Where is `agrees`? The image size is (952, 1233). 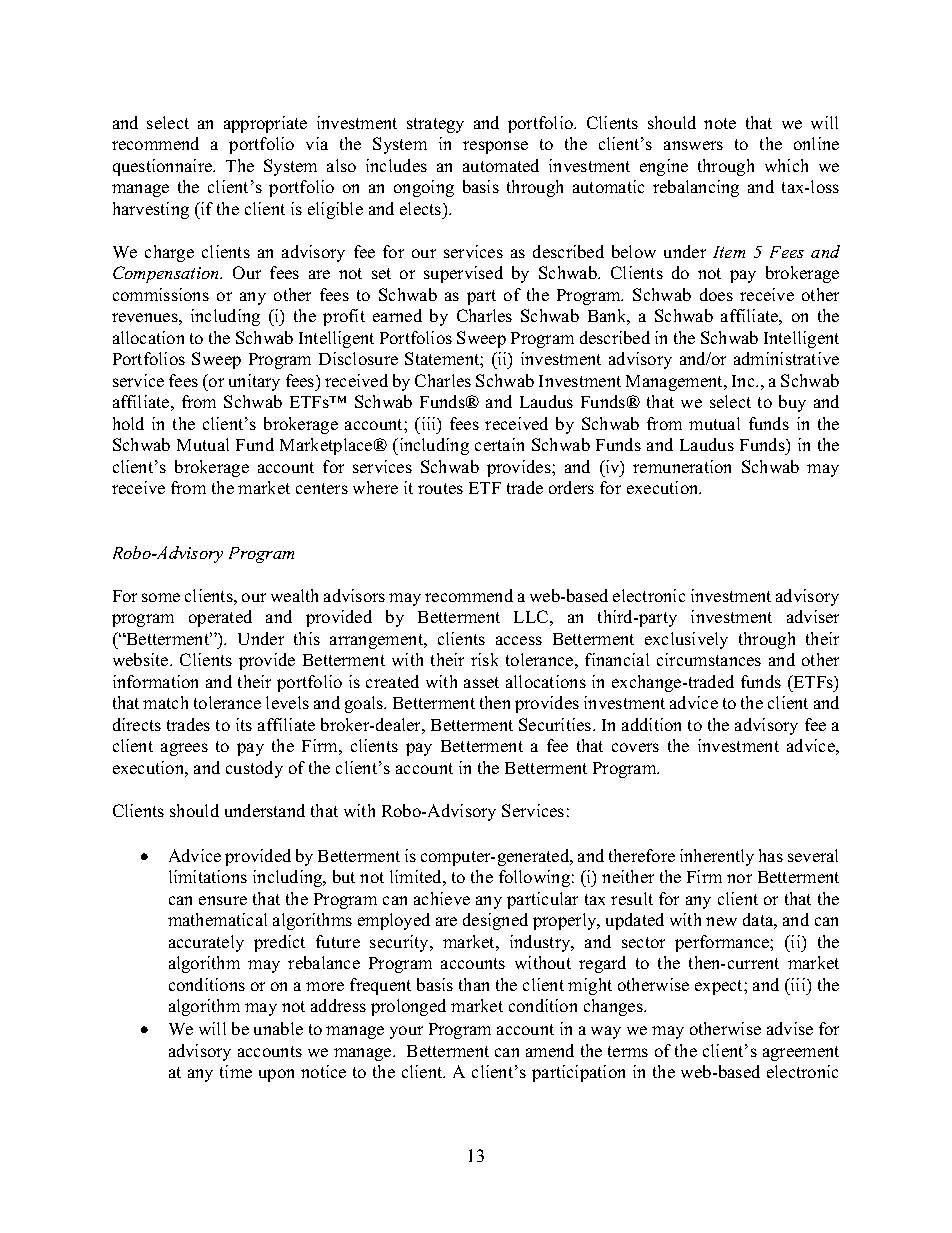 agrees is located at coordinates (184, 749).
